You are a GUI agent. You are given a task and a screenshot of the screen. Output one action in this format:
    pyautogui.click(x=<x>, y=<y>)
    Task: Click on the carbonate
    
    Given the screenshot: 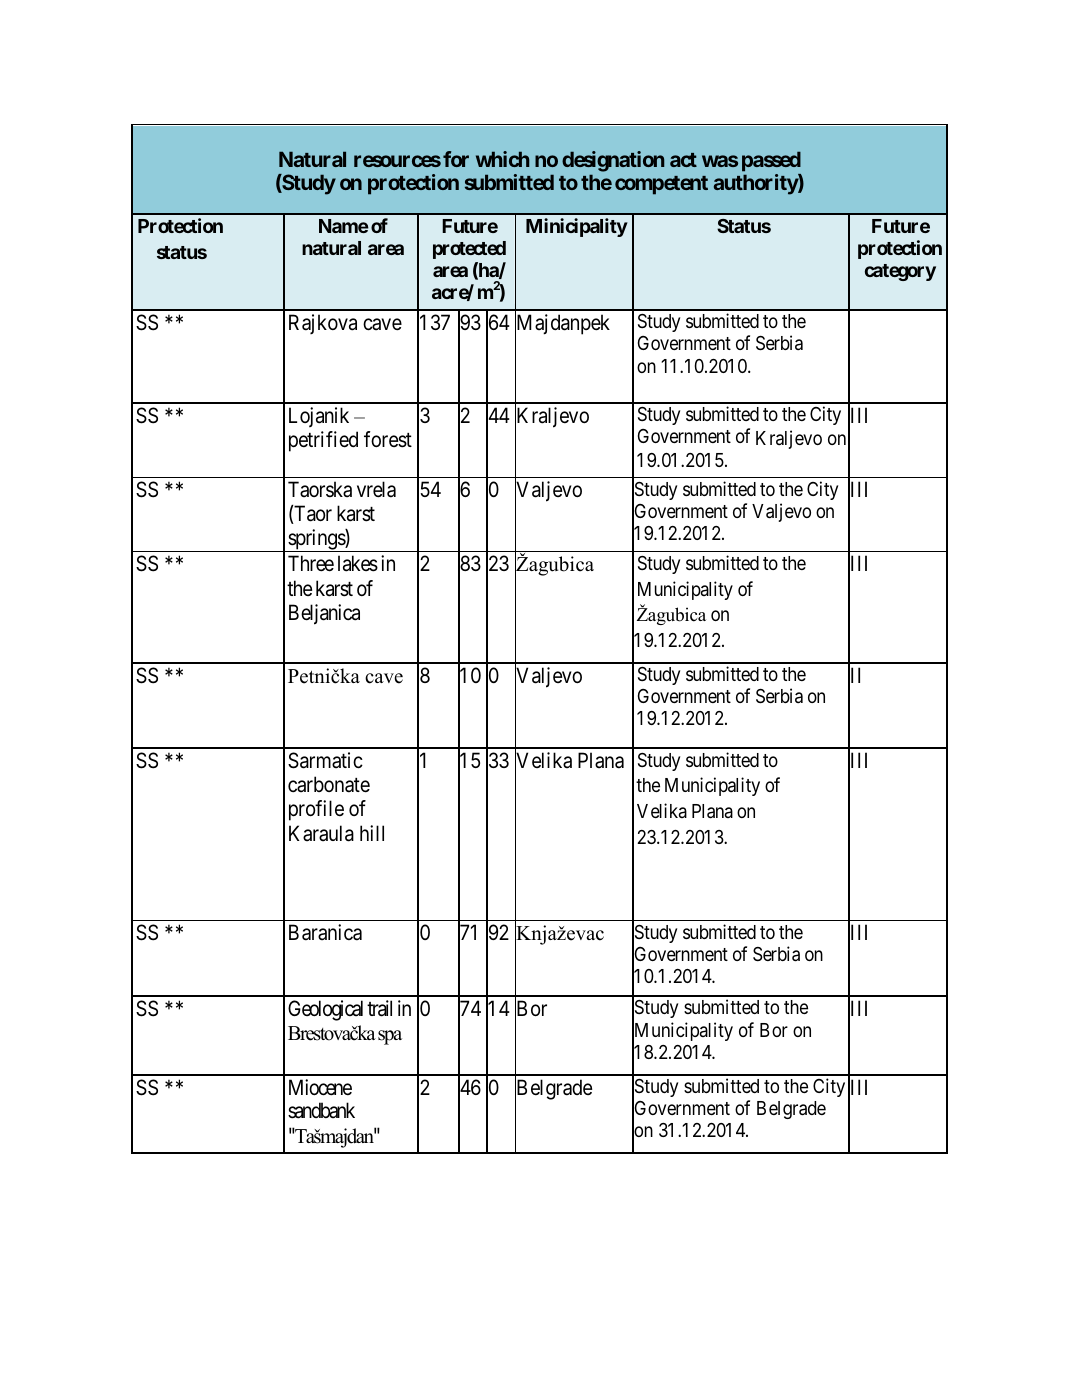 What is the action you would take?
    pyautogui.click(x=329, y=784)
